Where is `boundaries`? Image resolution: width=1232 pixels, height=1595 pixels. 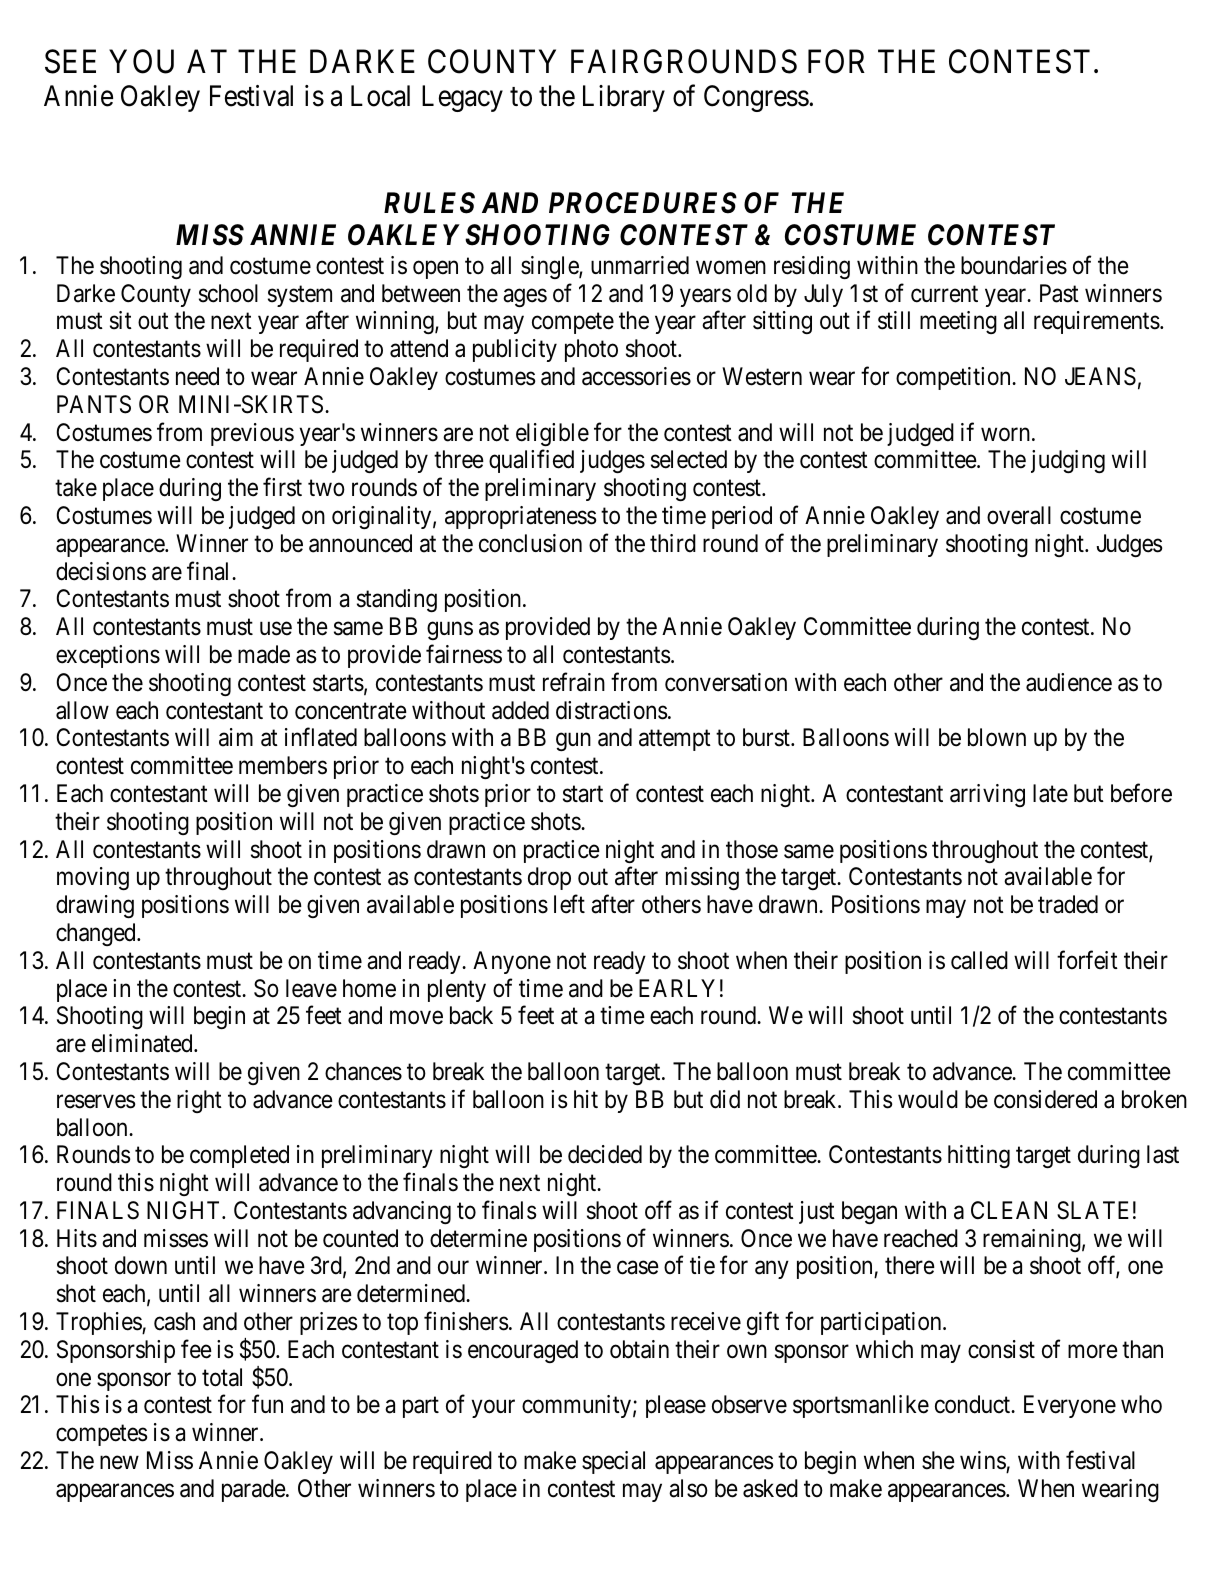 boundaries is located at coordinates (1014, 265).
